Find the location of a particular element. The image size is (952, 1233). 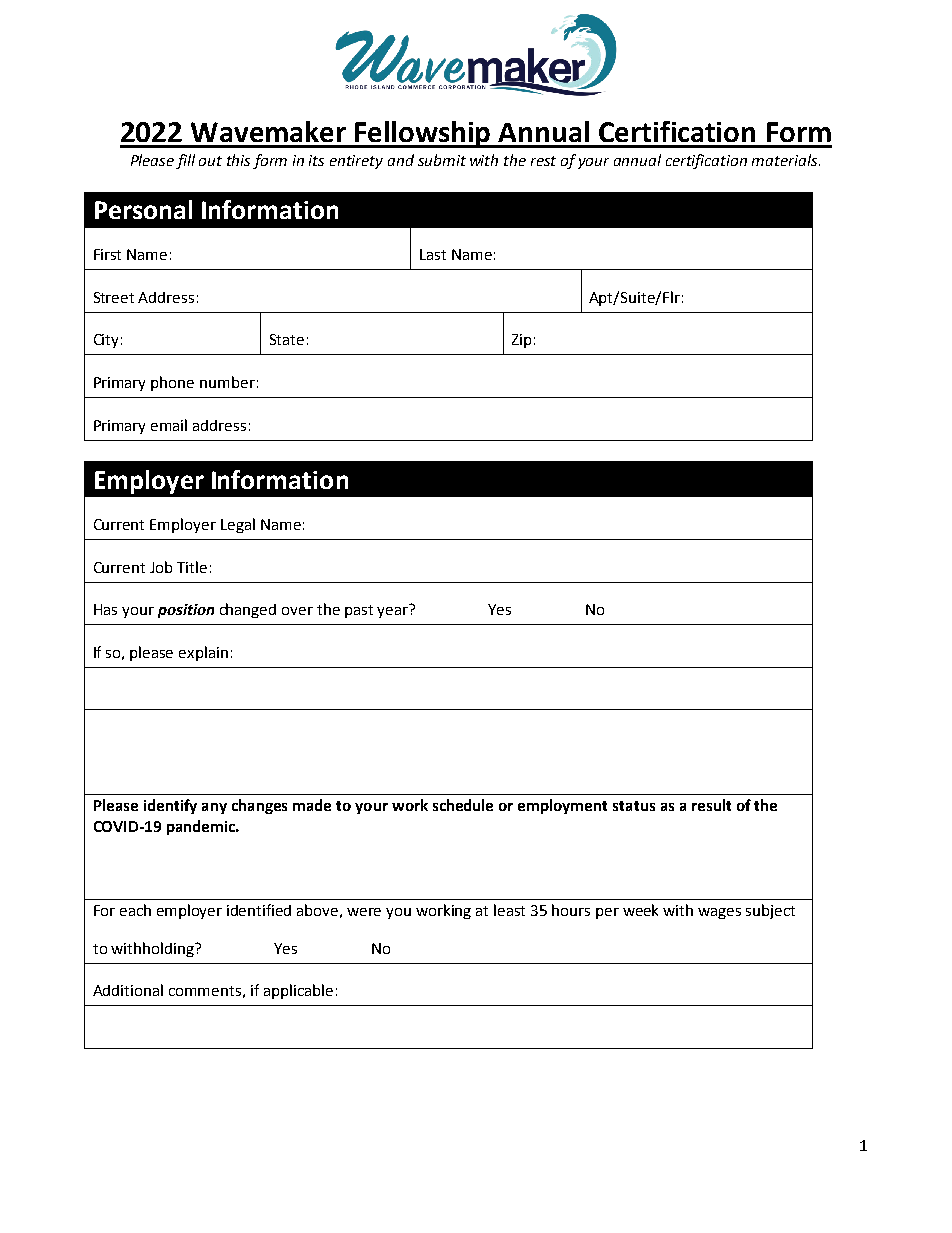

least is located at coordinates (509, 910).
